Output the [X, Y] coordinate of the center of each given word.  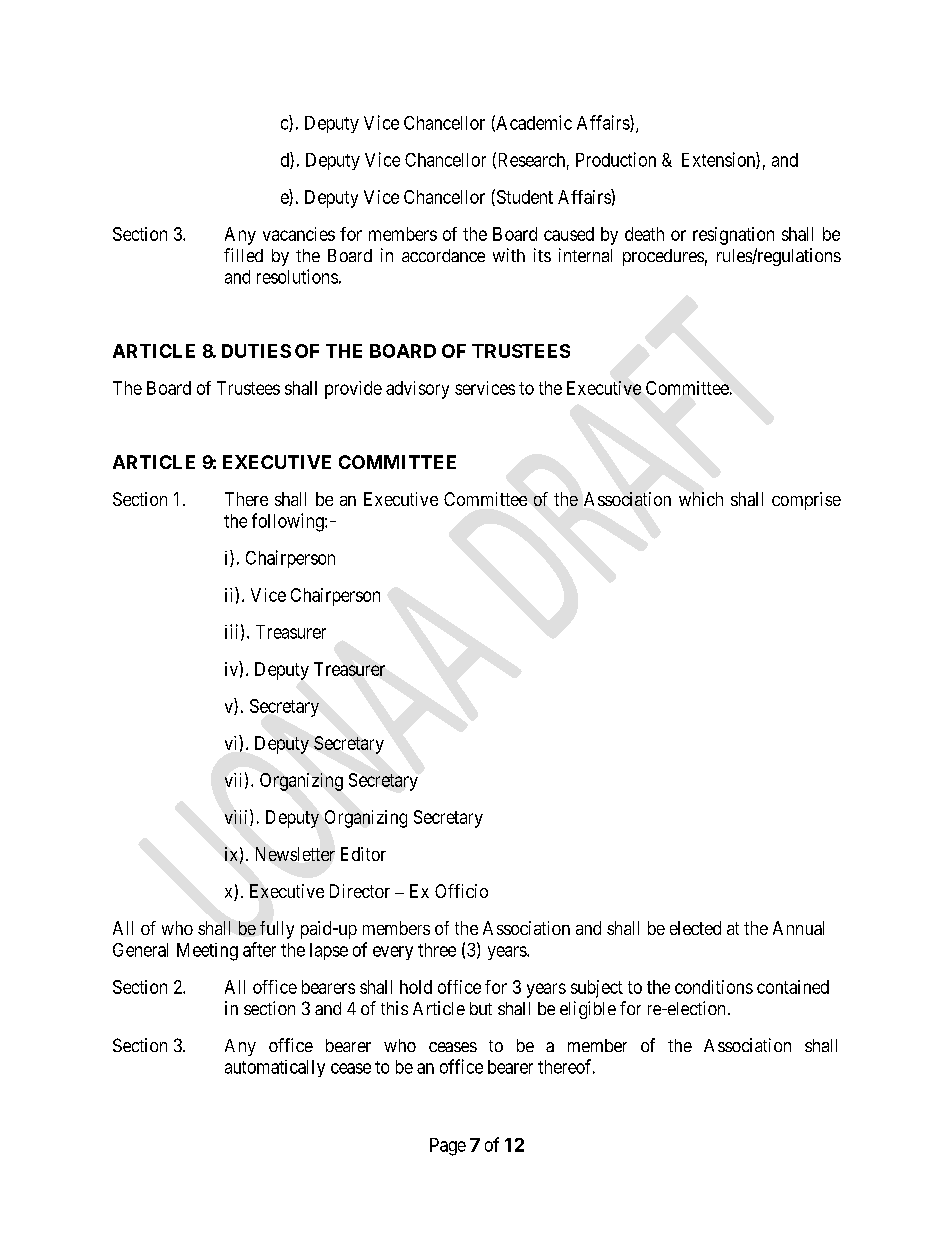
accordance [443, 255]
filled [243, 255]
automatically [275, 1068]
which [701, 499]
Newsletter [295, 854]
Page [448, 1147]
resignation [733, 236]
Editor [363, 854]
